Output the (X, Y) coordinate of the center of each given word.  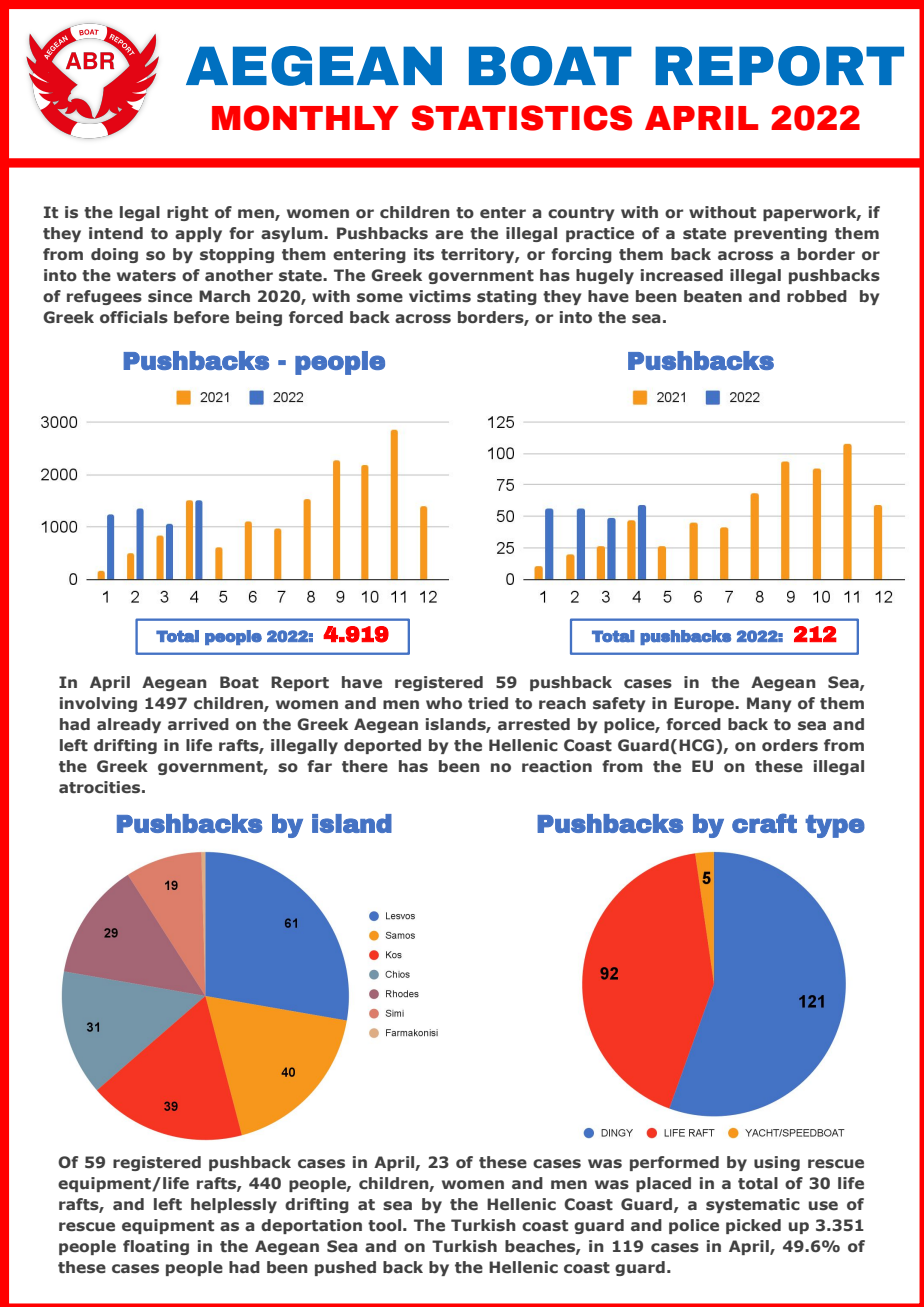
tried (488, 703)
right (187, 213)
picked (753, 1226)
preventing (780, 234)
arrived (198, 724)
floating (156, 1247)
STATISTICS (522, 118)
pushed (345, 1268)
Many (769, 704)
